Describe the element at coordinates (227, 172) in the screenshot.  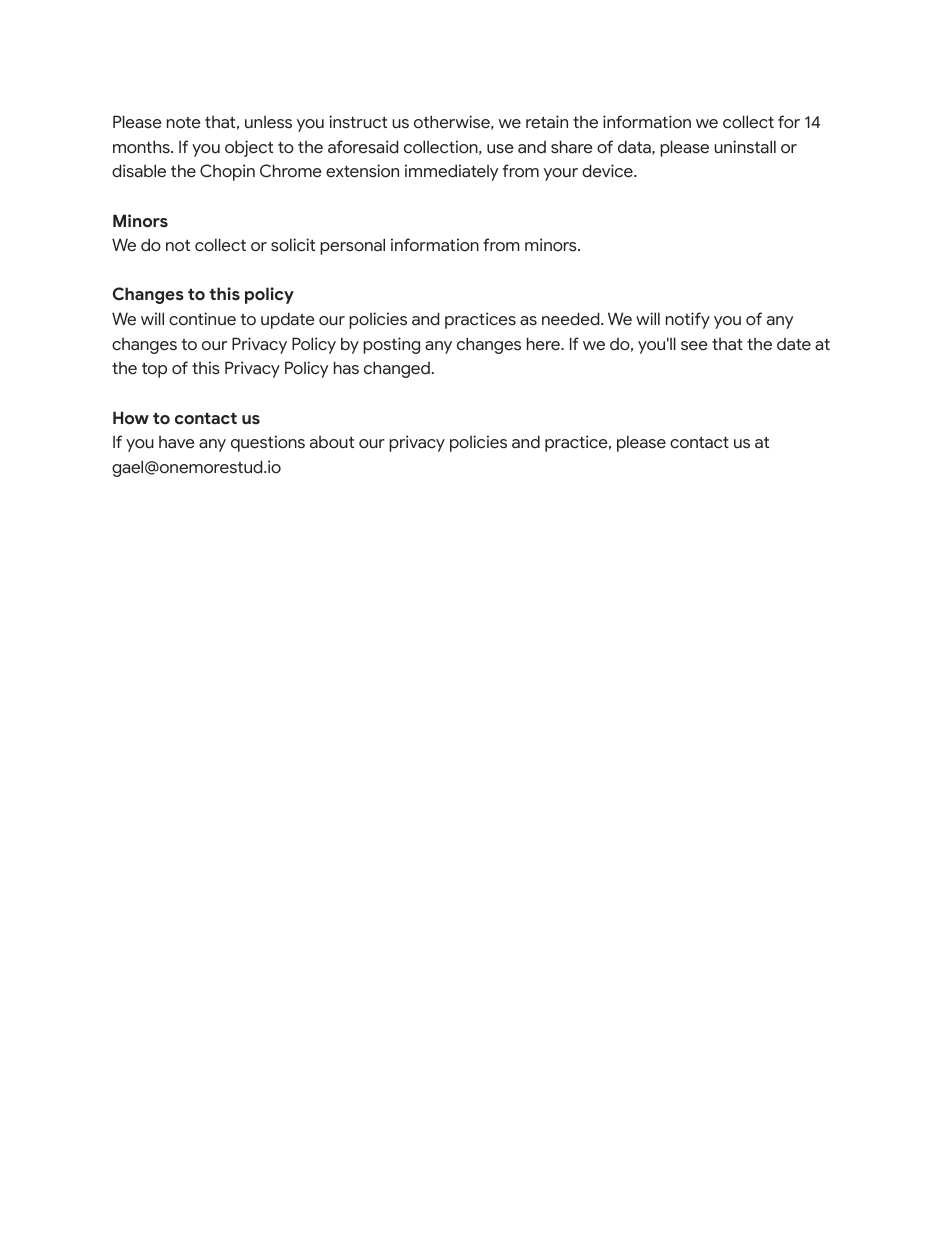
I see `Chopin` at that location.
